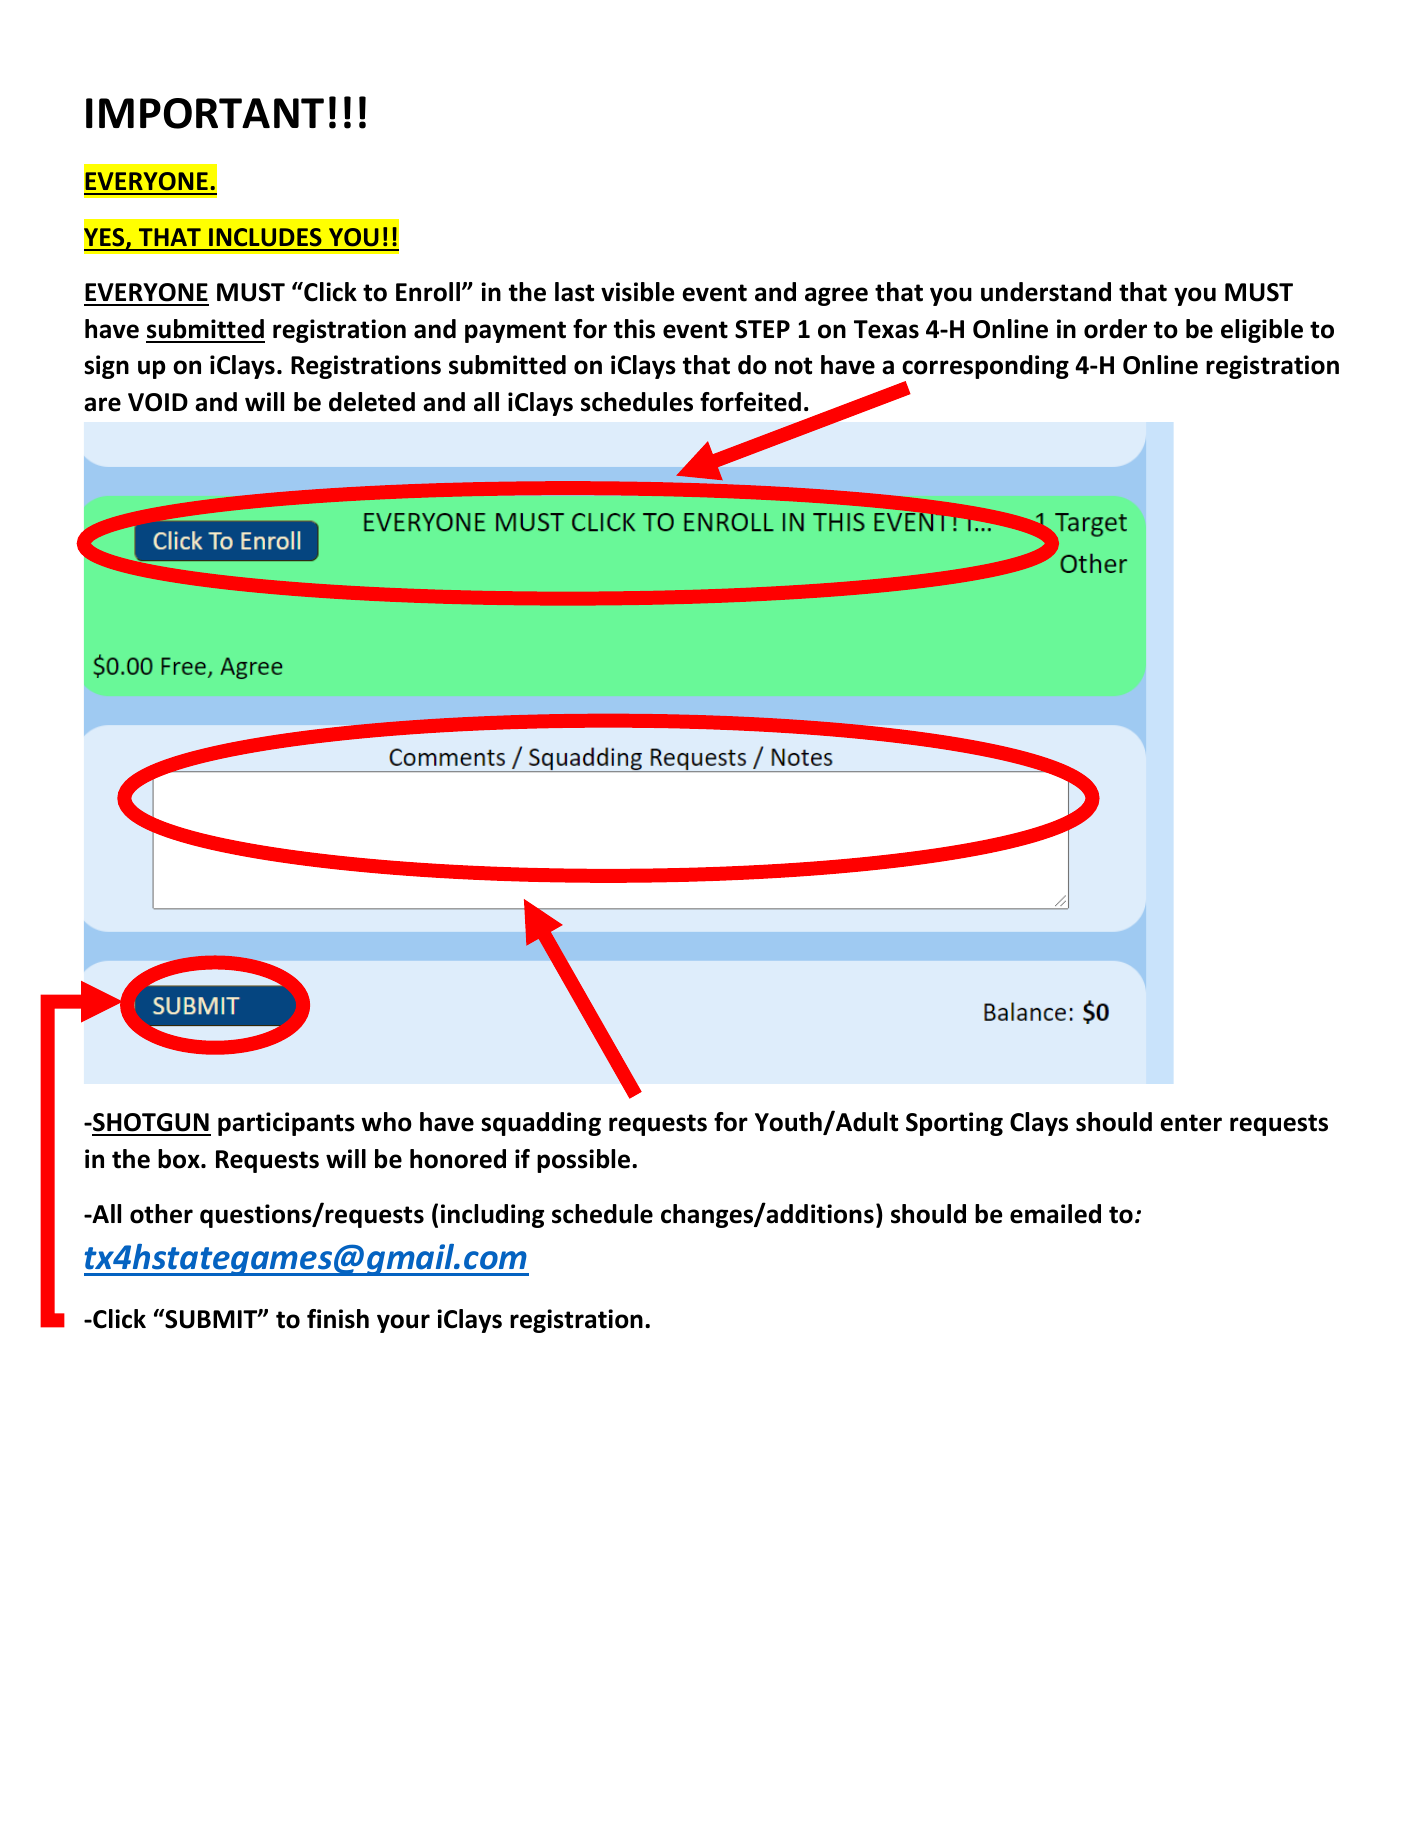  Describe the element at coordinates (205, 113) in the screenshot. I see `IMPORTANT` at that location.
